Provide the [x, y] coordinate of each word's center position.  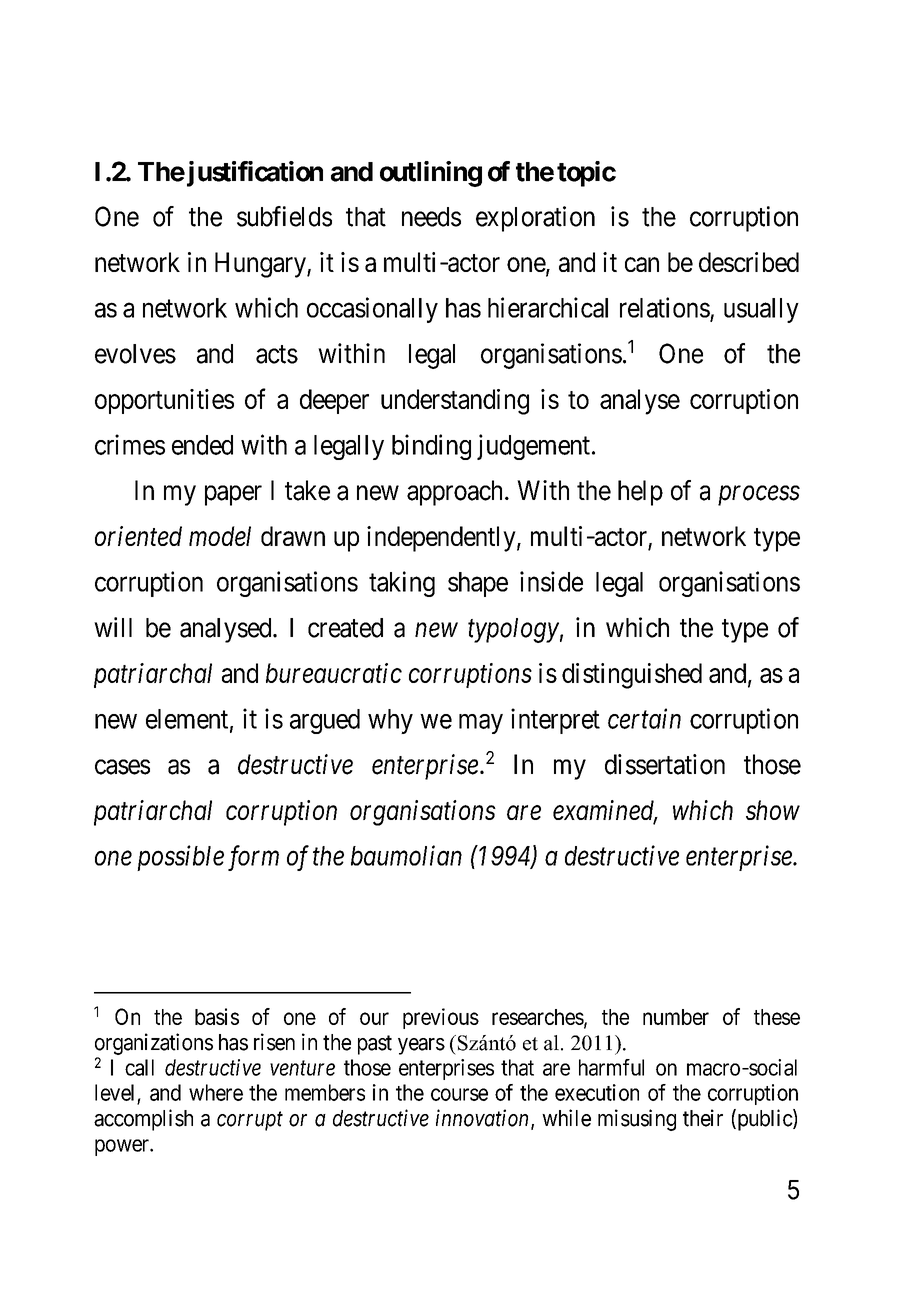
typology [513, 630]
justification [253, 174]
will [113, 627]
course [459, 1094]
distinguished [632, 676]
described [749, 262]
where [216, 1092]
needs [431, 217]
